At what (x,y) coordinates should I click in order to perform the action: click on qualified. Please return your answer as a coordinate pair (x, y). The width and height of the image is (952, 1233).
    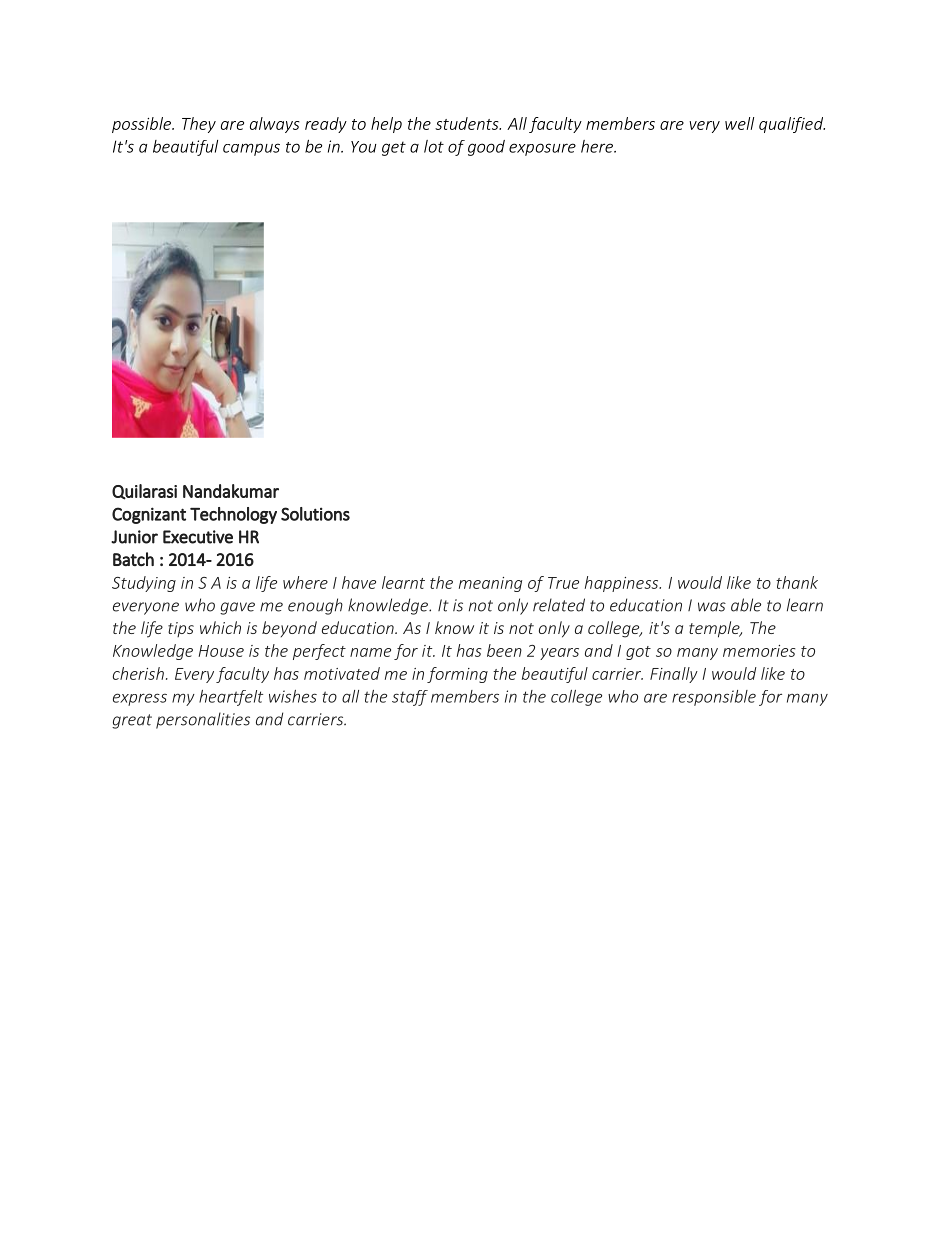
    Looking at the image, I should click on (792, 125).
